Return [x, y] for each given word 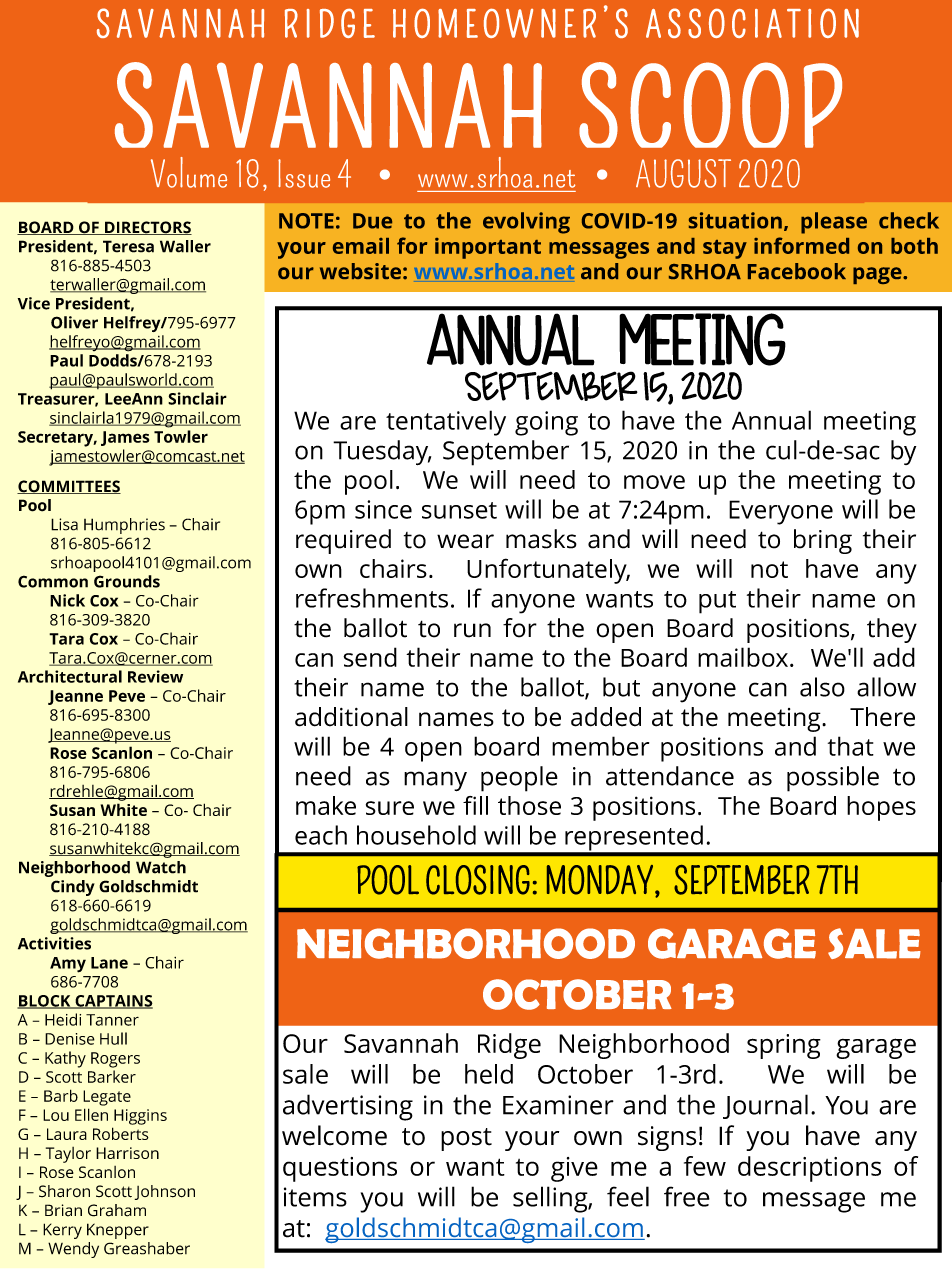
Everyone [781, 512]
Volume [189, 172]
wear [465, 541]
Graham [117, 1210]
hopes [881, 808]
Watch [161, 867]
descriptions [809, 1169]
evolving [526, 223]
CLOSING [478, 880]
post [466, 1139]
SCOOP [710, 105]
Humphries [124, 526]
